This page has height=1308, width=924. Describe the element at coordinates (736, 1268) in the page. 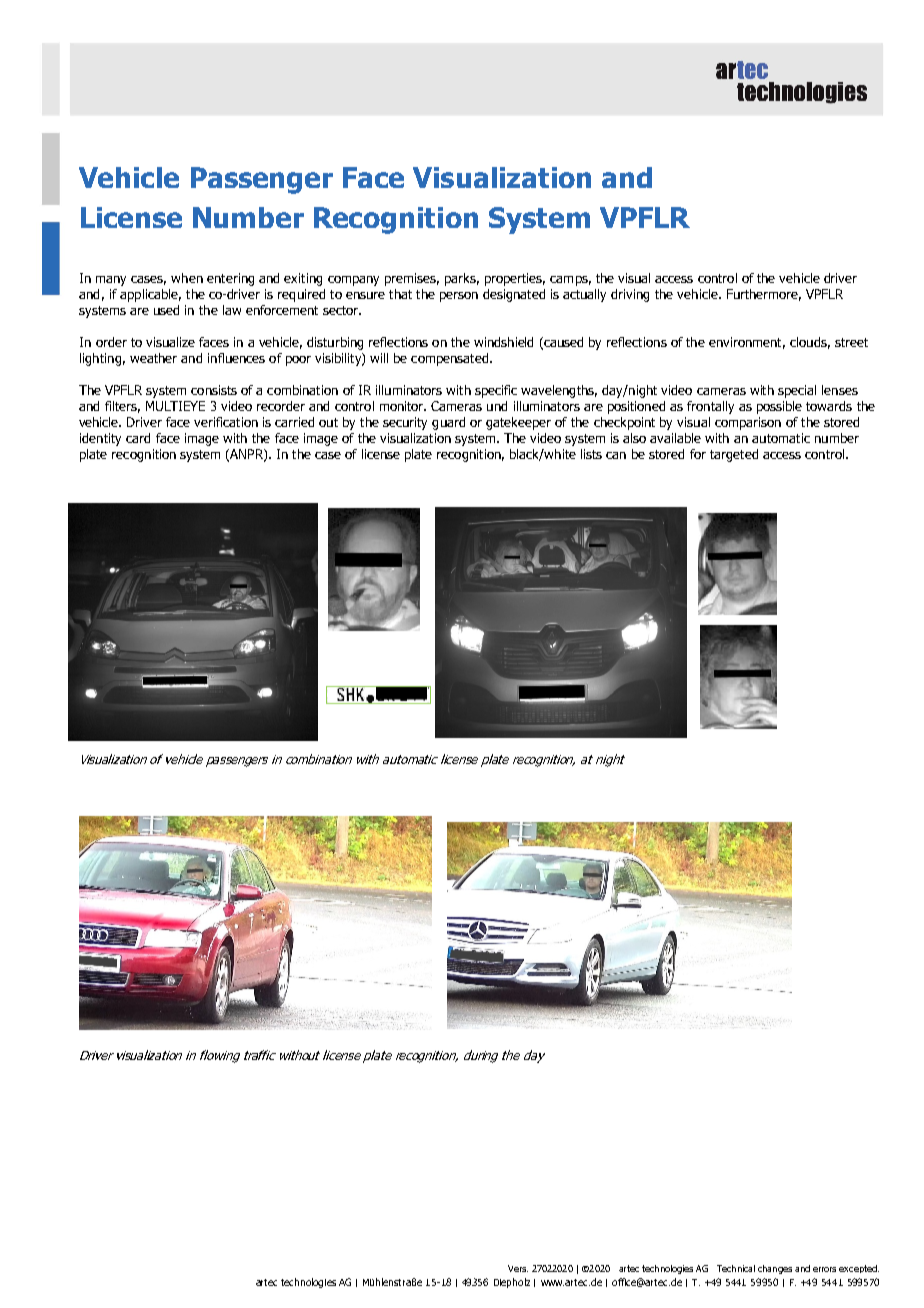

I see `Technical` at that location.
